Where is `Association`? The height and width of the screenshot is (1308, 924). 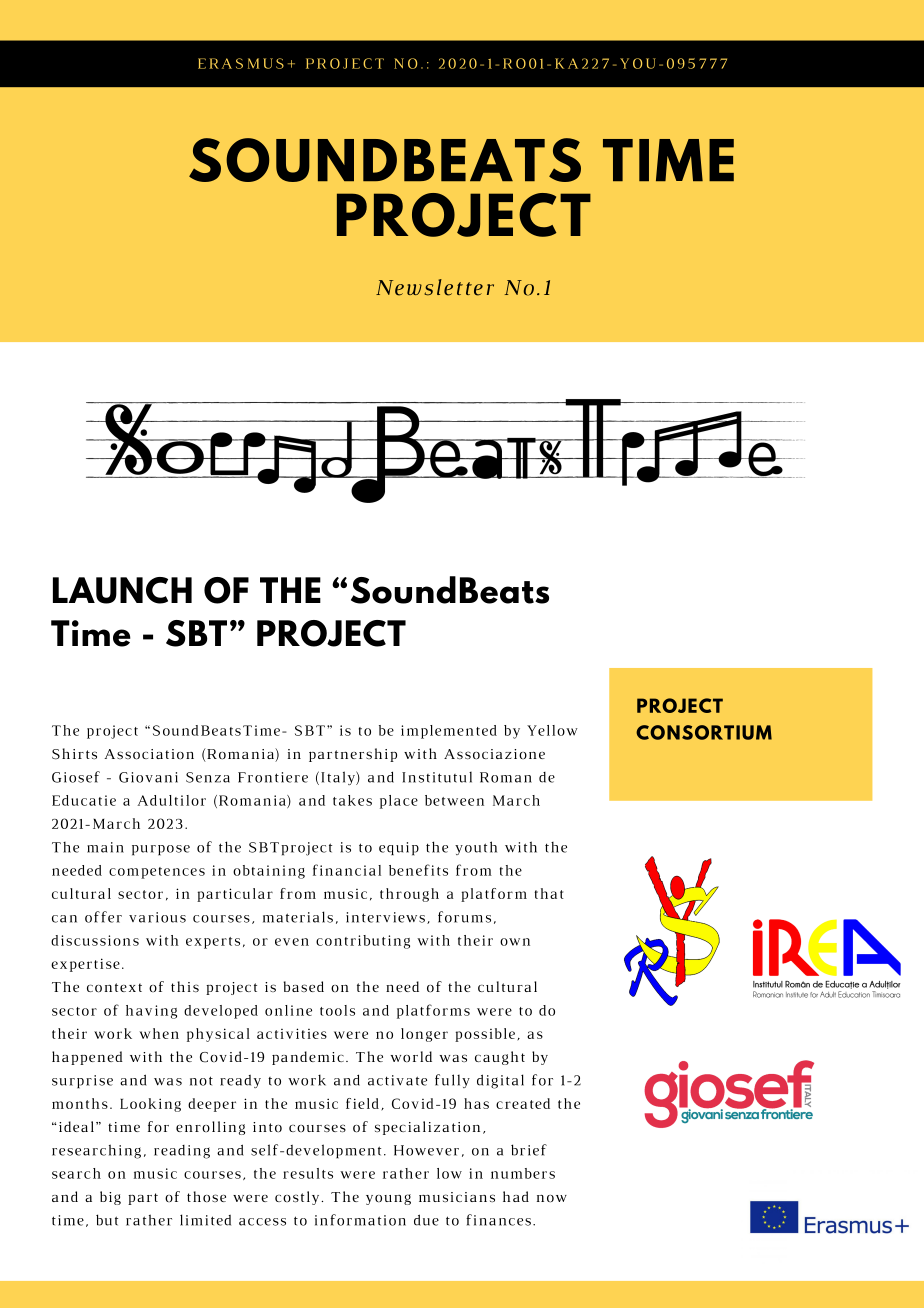 Association is located at coordinates (149, 754).
